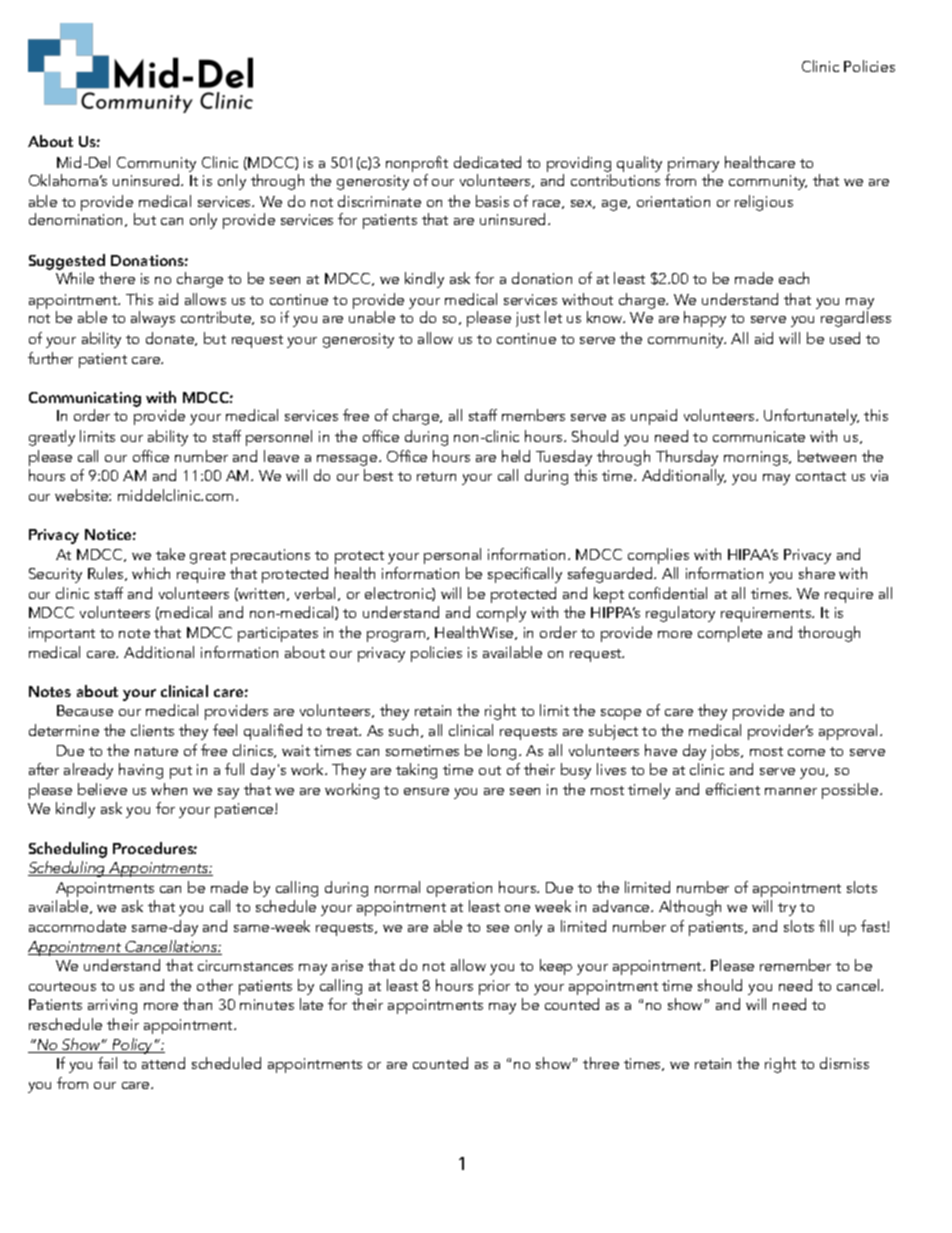 The image size is (952, 1233). What do you see at coordinates (281, 456) in the page?
I see `leave` at bounding box center [281, 456].
